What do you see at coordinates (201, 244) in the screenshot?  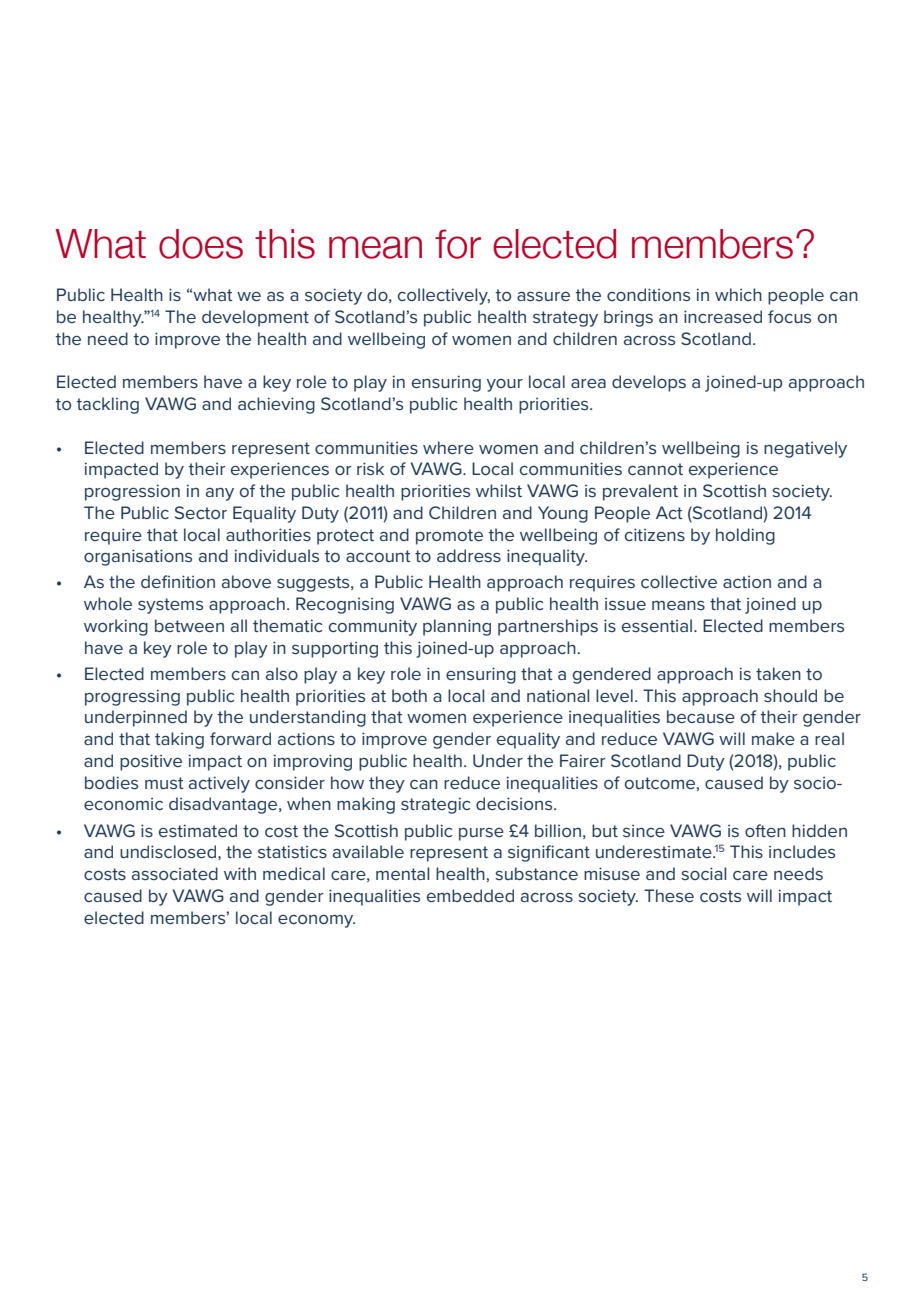 I see `does` at bounding box center [201, 244].
